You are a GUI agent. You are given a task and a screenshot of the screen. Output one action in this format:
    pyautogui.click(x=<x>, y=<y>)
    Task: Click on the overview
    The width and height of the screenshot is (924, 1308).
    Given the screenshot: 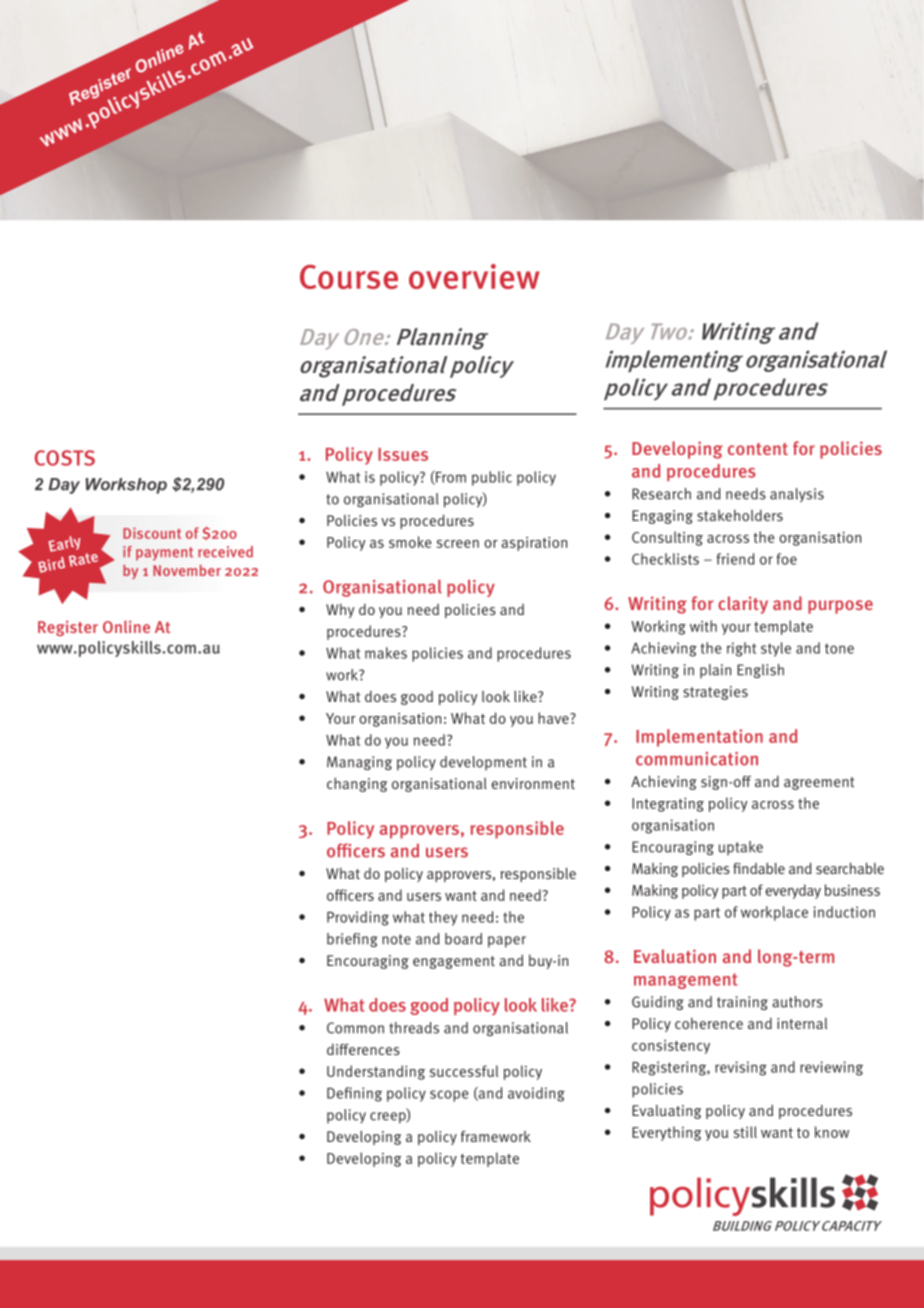 What is the action you would take?
    pyautogui.click(x=474, y=276)
